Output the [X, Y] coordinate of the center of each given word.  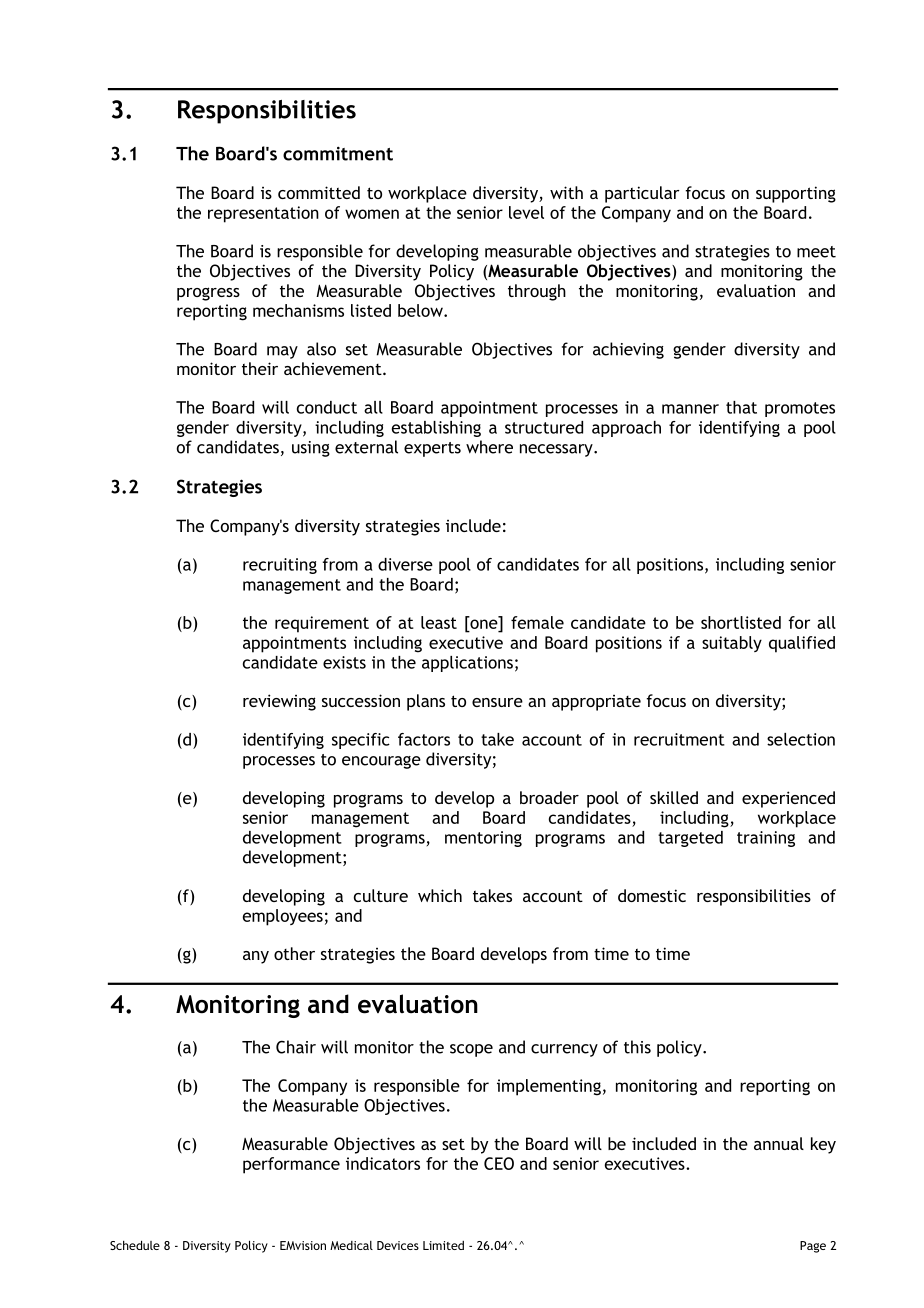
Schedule [135, 1245]
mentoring [483, 839]
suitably [732, 644]
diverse [405, 564]
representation [263, 214]
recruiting [280, 566]
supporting [796, 194]
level [526, 212]
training [766, 839]
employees [283, 917]
